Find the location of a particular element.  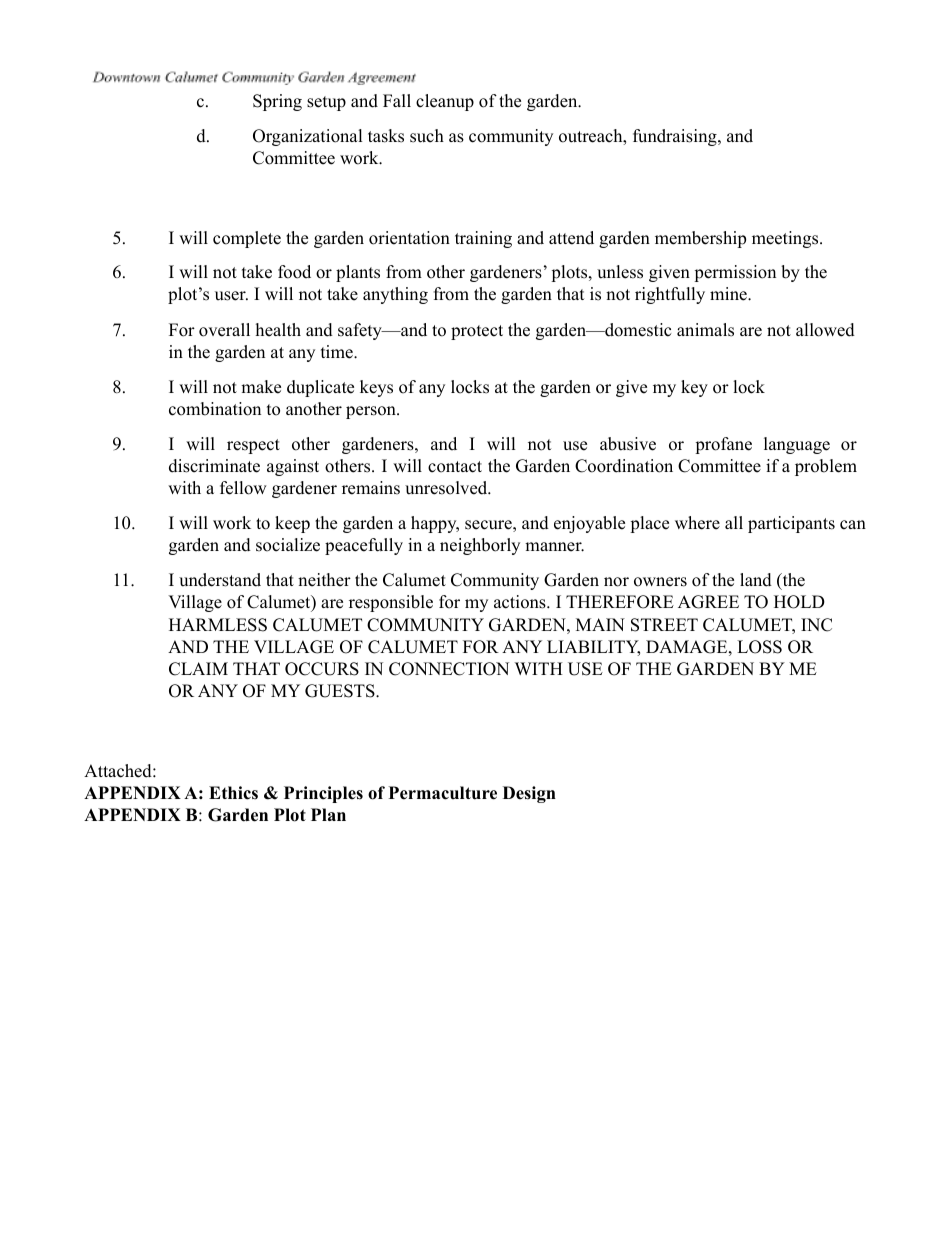

cleanup is located at coordinates (445, 102).
